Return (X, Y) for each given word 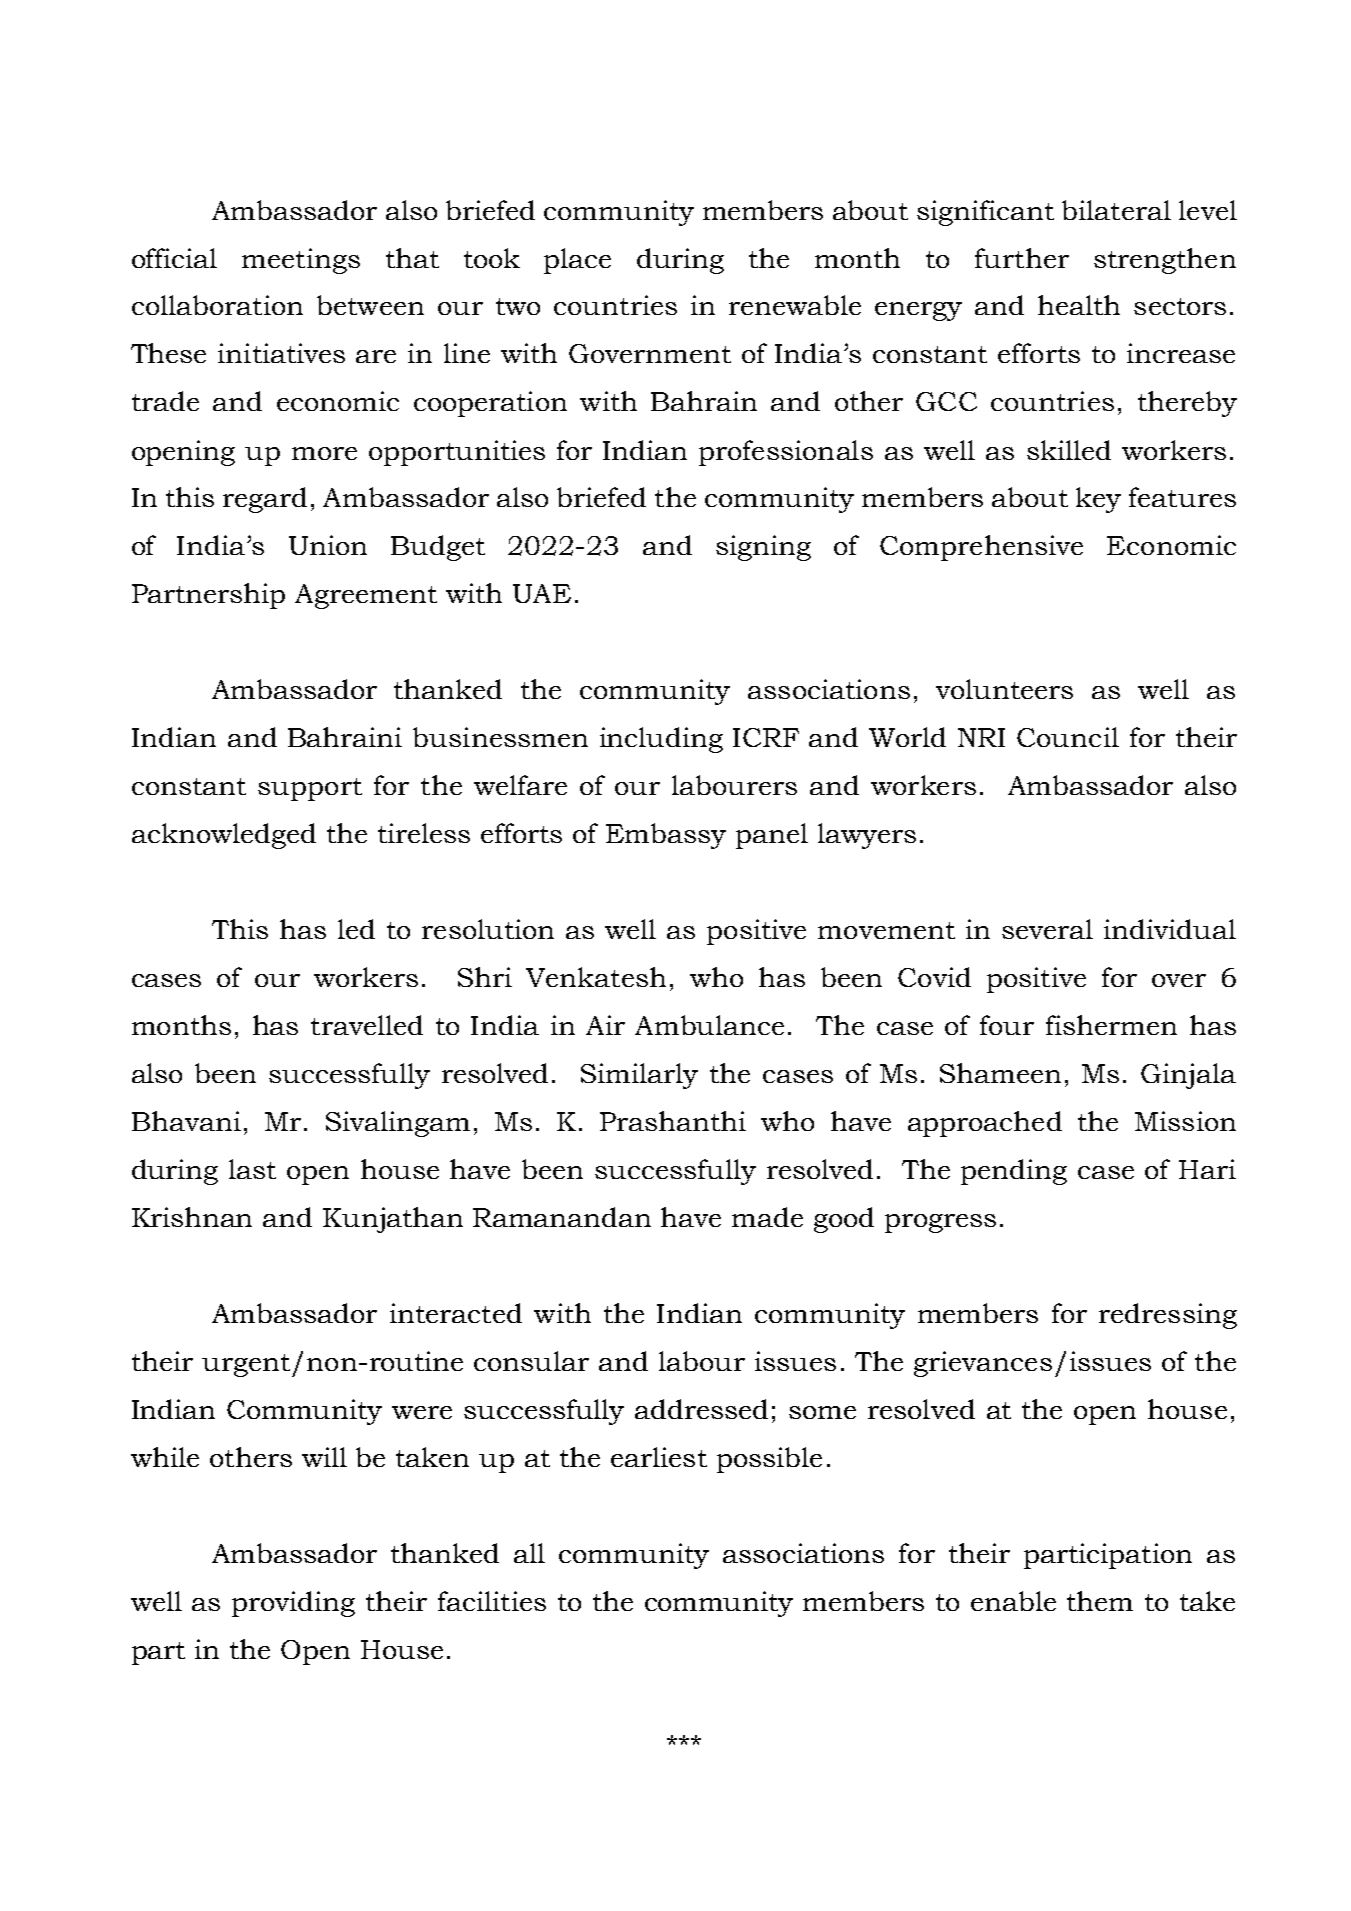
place (577, 261)
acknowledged (224, 836)
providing (293, 1604)
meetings (301, 261)
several (1047, 929)
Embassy (666, 836)
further (1022, 258)
